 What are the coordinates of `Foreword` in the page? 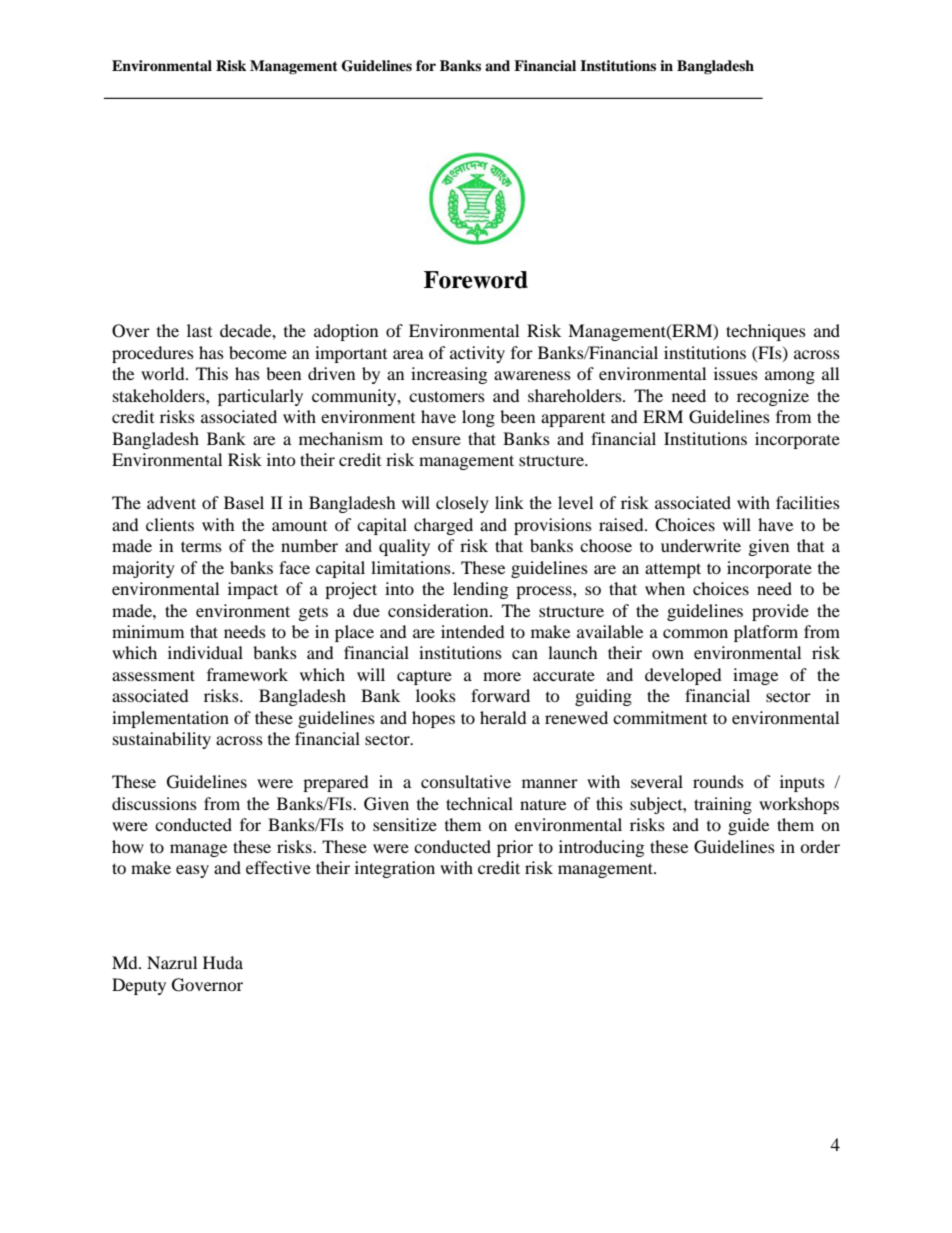 It's located at (476, 280).
